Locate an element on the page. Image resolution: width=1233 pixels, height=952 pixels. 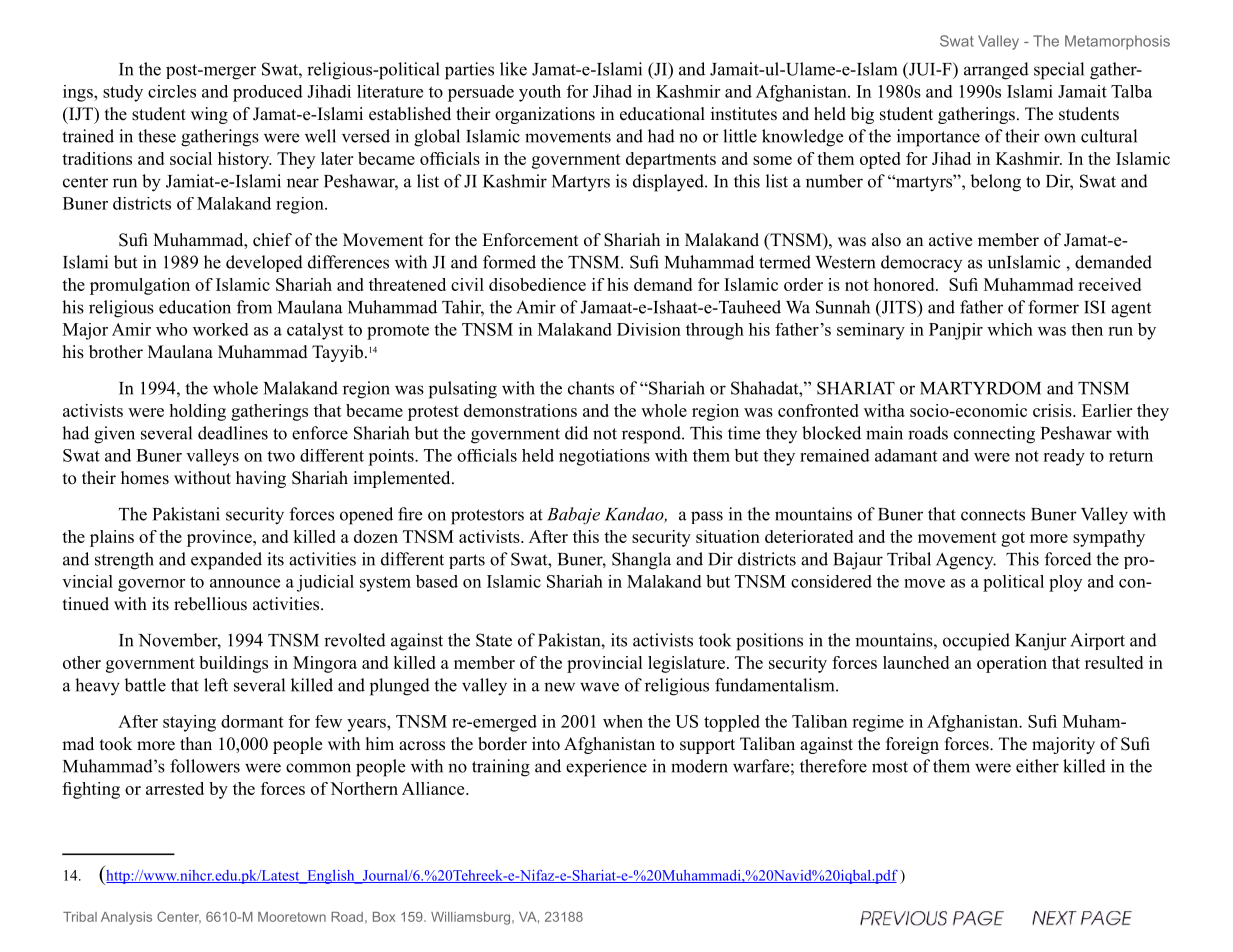
Analysis is located at coordinates (126, 918).
